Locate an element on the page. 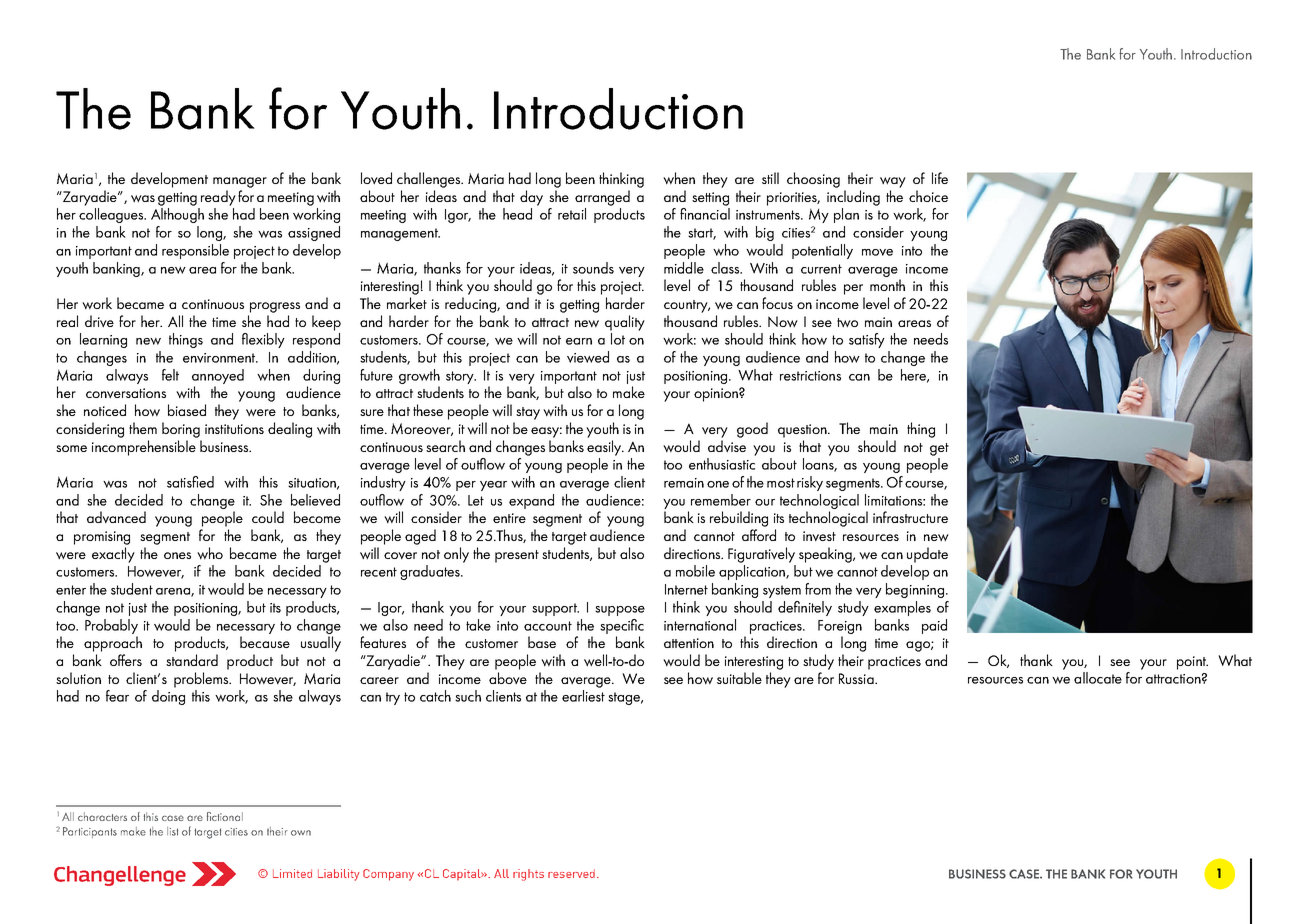 The image size is (1308, 924). rights is located at coordinates (528, 875).
